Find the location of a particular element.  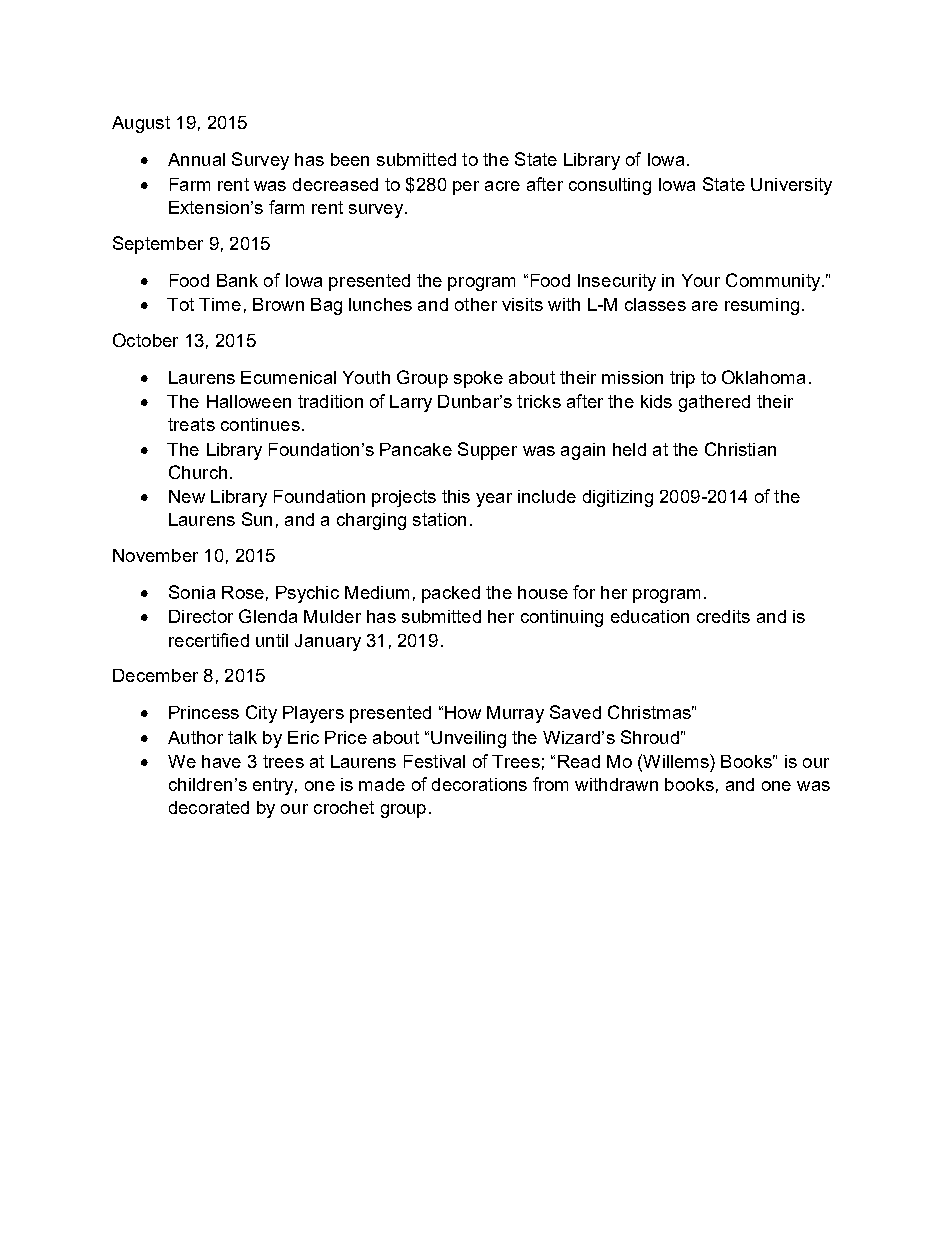

decorations is located at coordinates (479, 784).
